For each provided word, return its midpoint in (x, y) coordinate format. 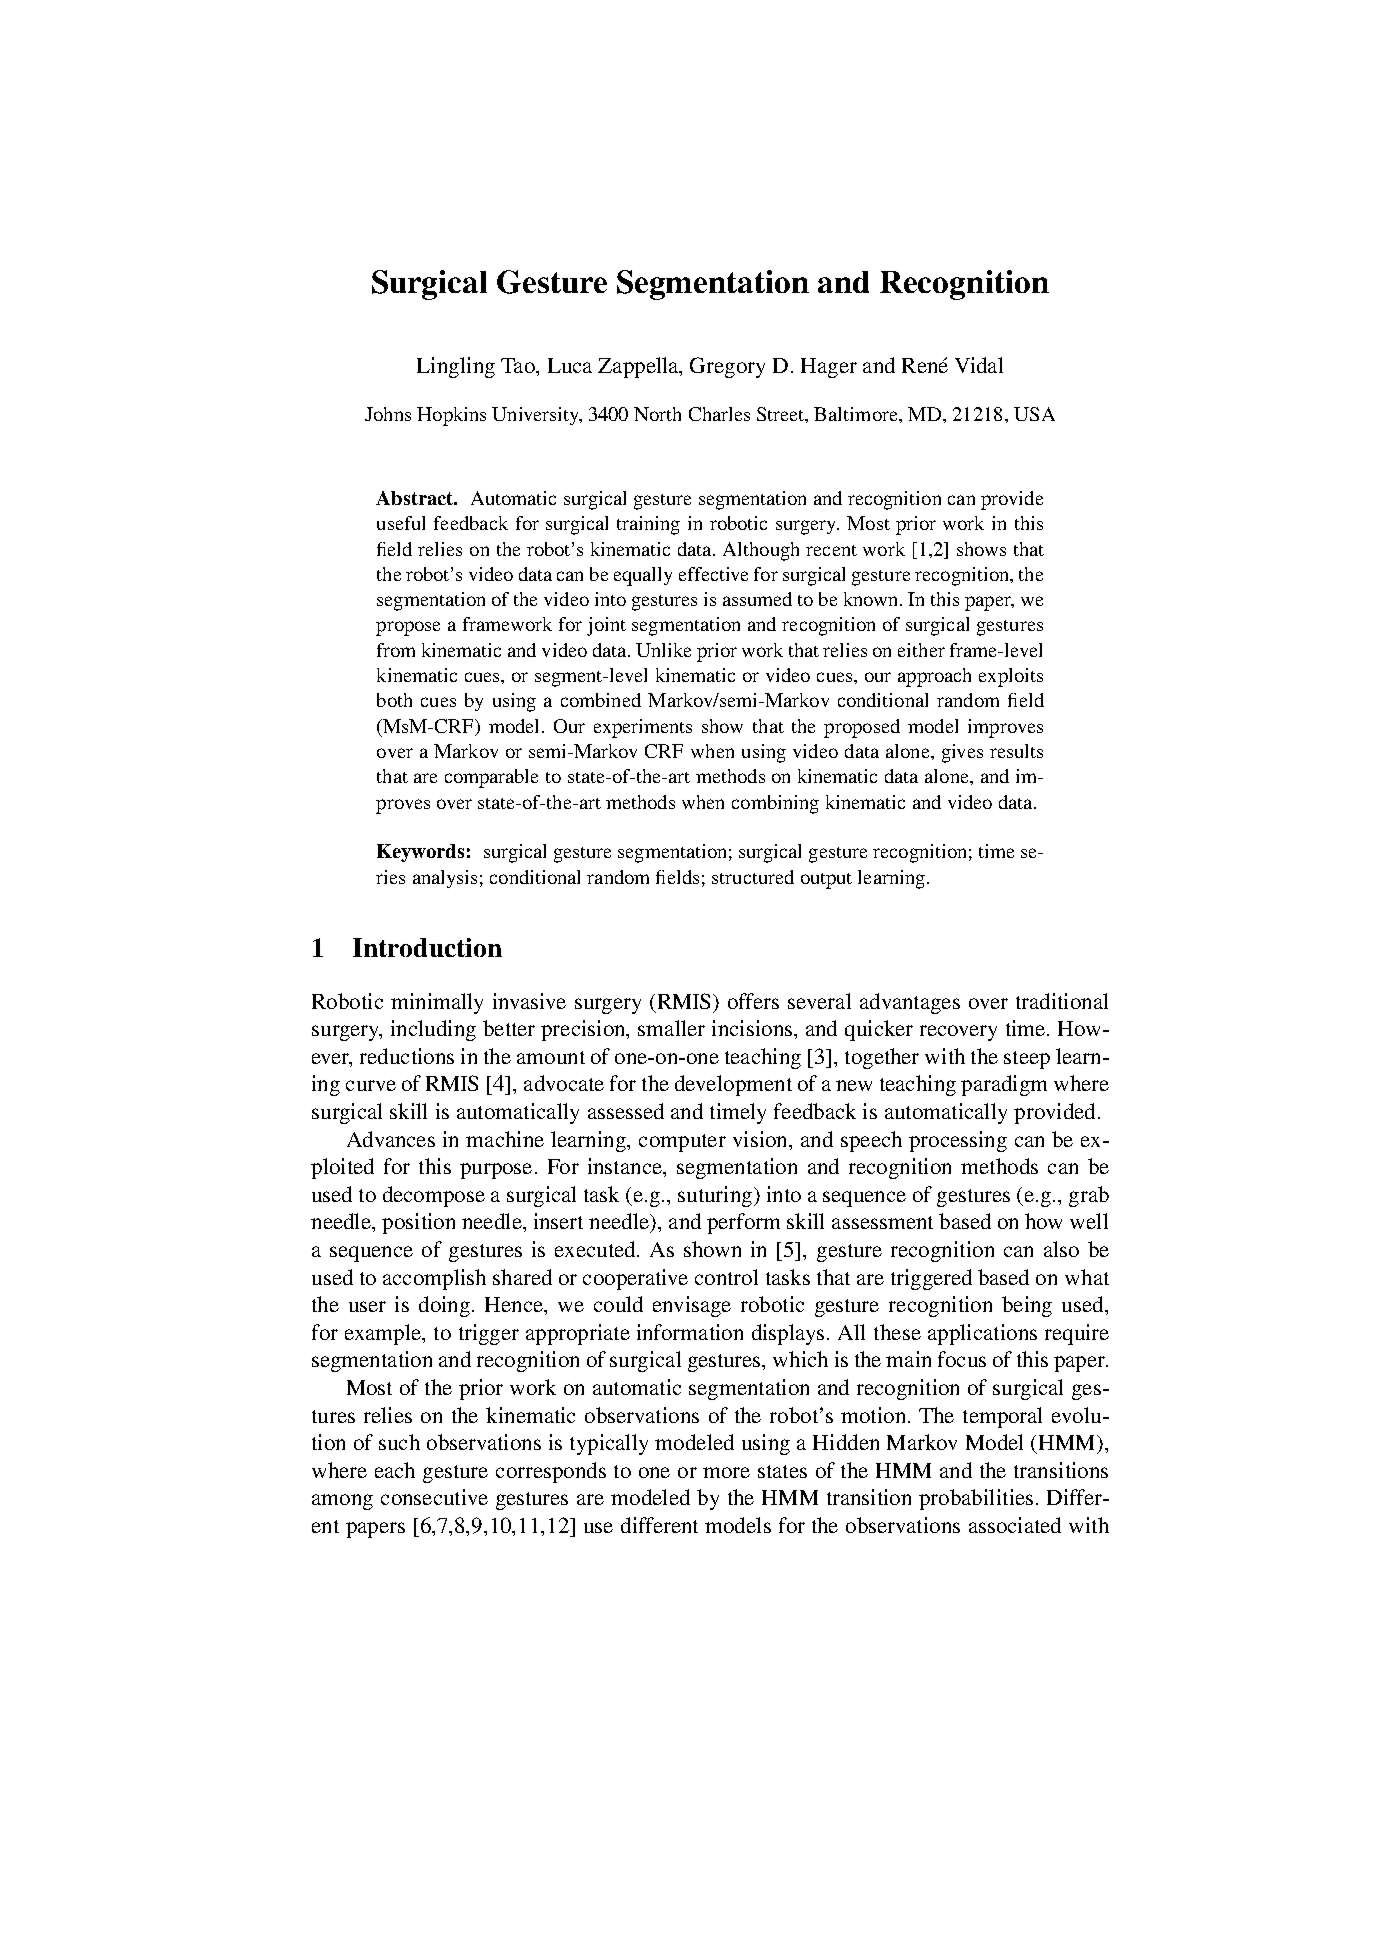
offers (753, 1001)
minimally (437, 1003)
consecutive (434, 1497)
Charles (719, 414)
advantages (910, 1003)
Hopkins (451, 416)
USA (1034, 414)
